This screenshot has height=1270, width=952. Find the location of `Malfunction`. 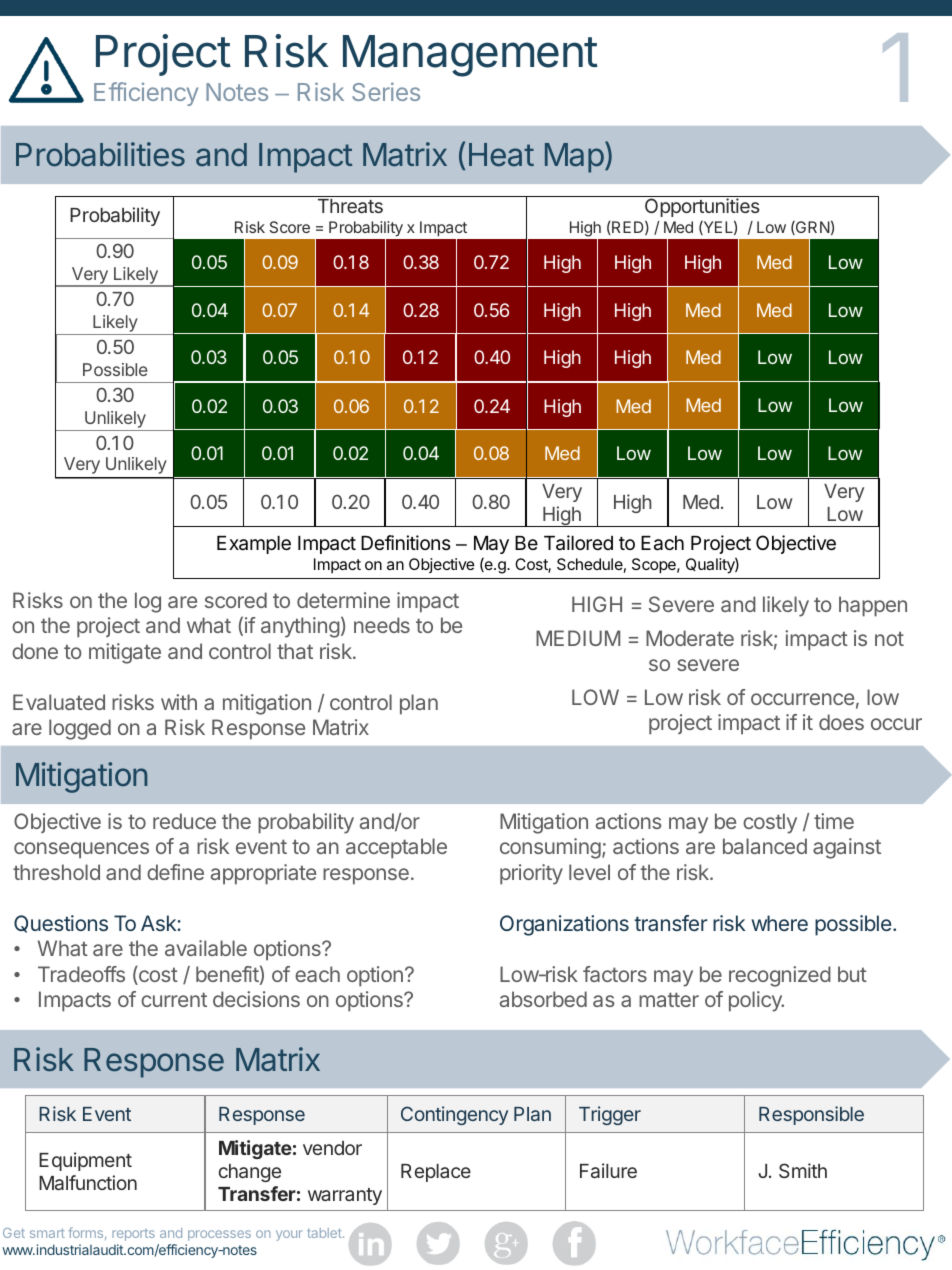

Malfunction is located at coordinates (88, 1182).
